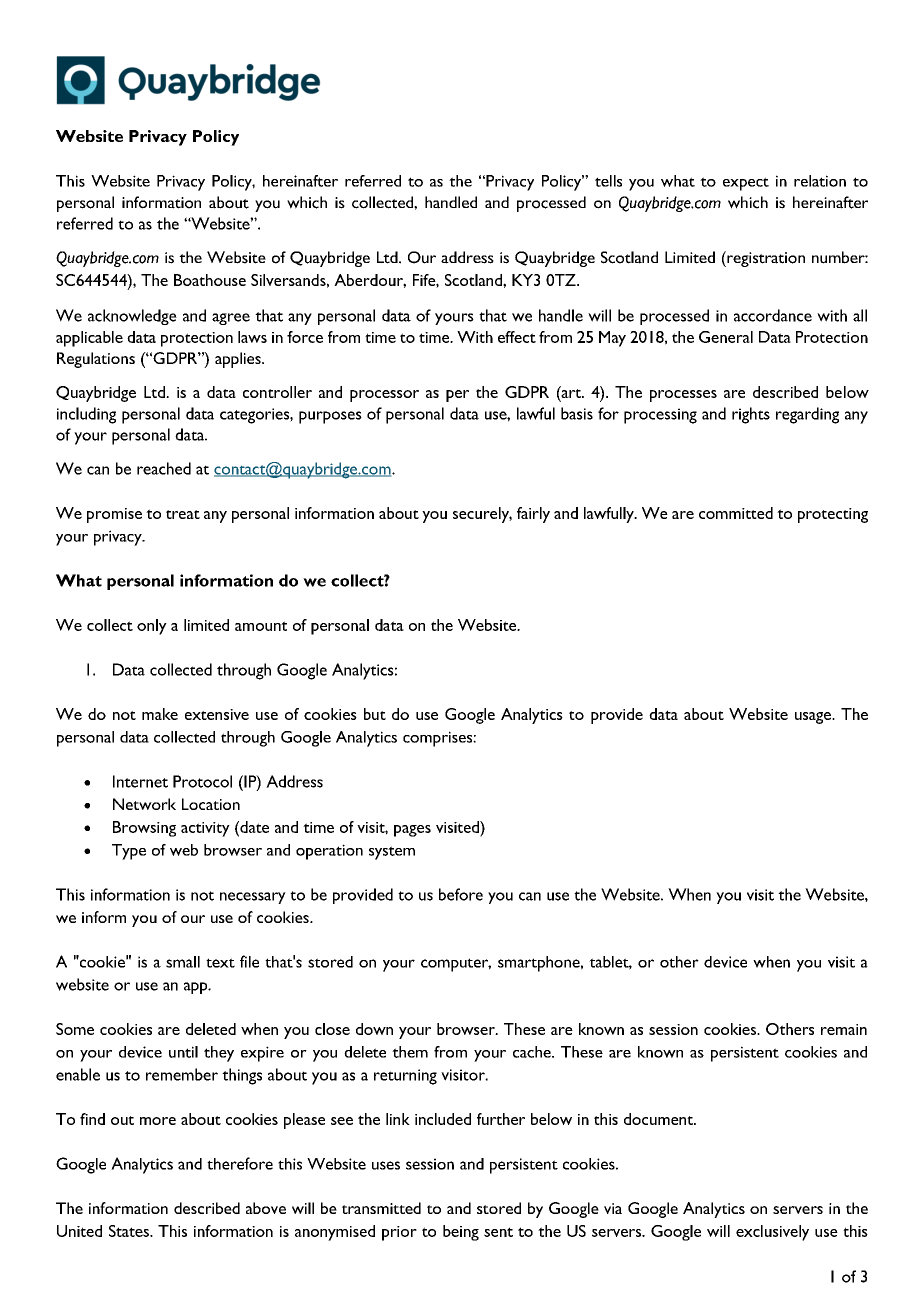 Image resolution: width=924 pixels, height=1308 pixels. I want to click on committed, so click(736, 513).
